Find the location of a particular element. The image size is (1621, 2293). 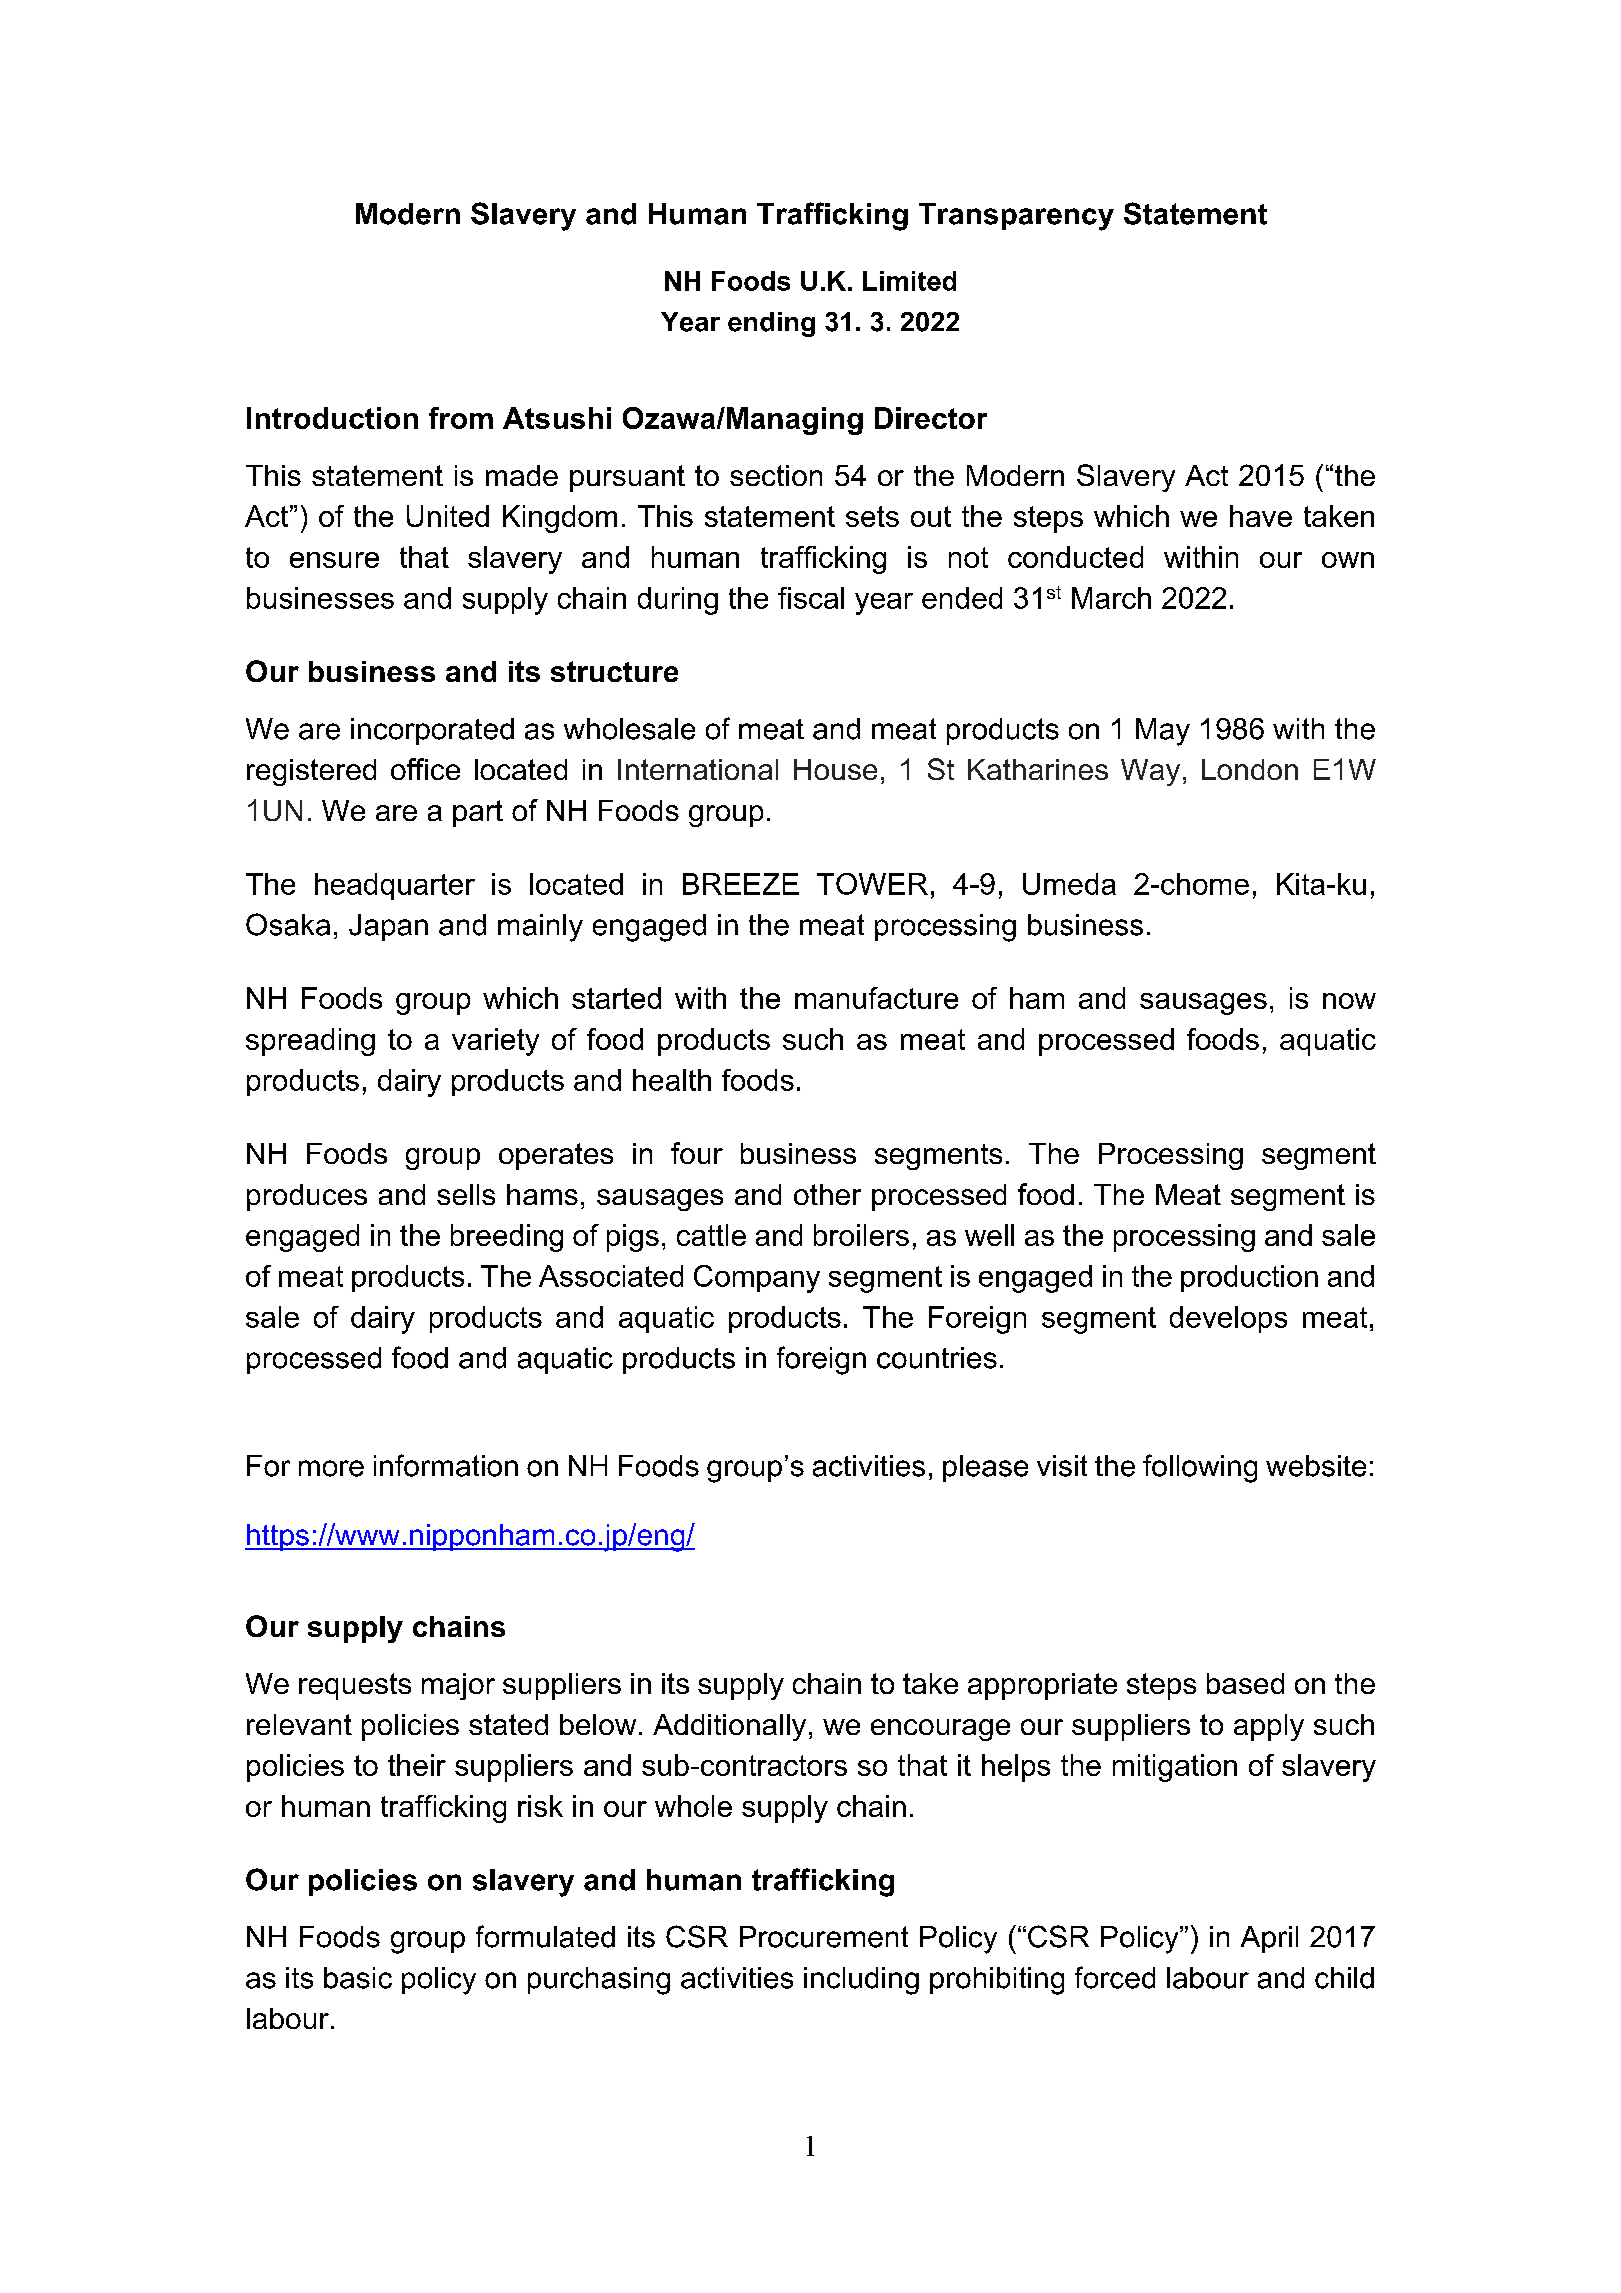

part is located at coordinates (478, 813).
